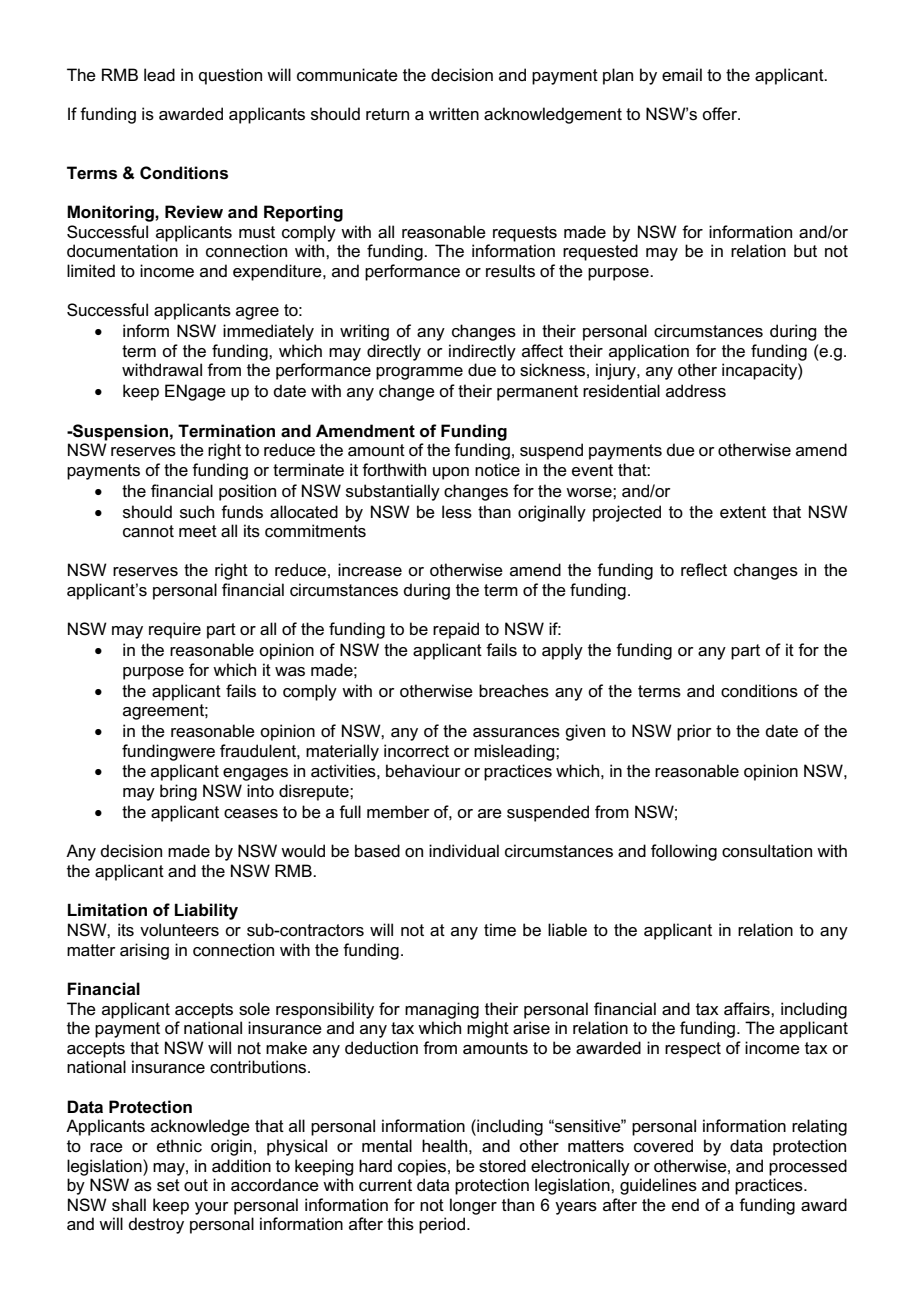 The image size is (924, 1308). I want to click on question, so click(230, 76).
